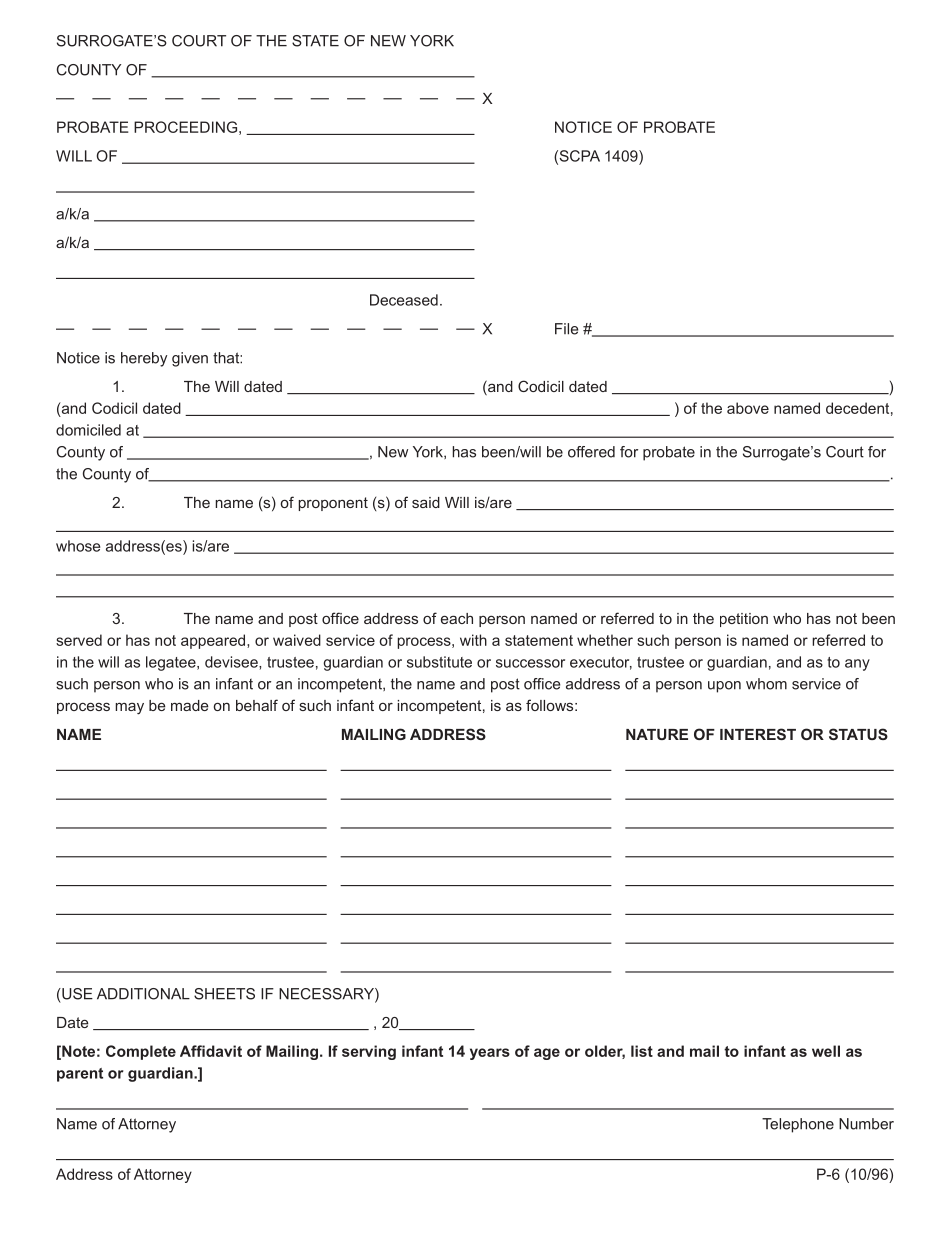 Image resolution: width=952 pixels, height=1233 pixels. What do you see at coordinates (758, 734) in the page?
I see `INTEREST` at bounding box center [758, 734].
